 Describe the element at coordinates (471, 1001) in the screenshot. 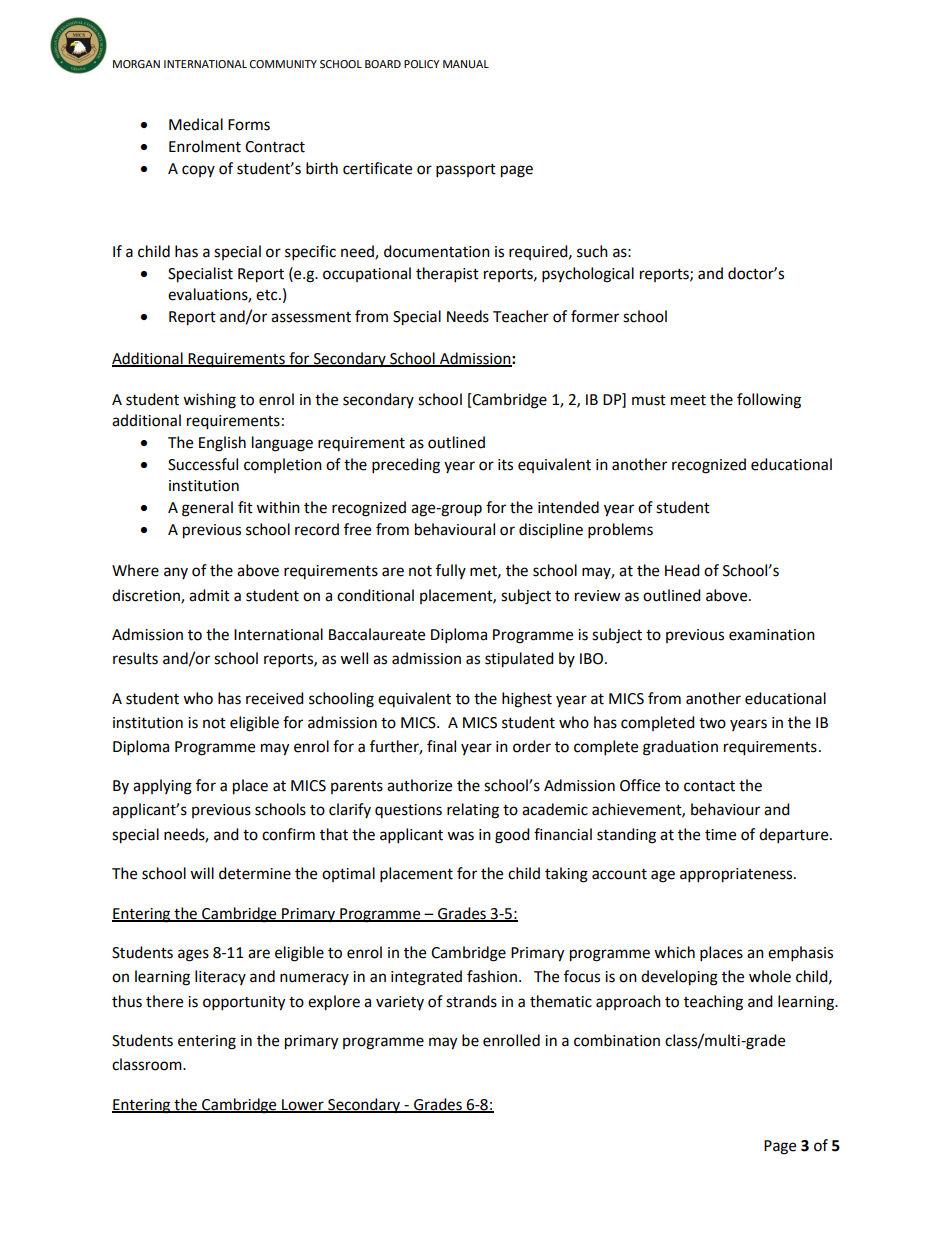

I see `strands` at that location.
